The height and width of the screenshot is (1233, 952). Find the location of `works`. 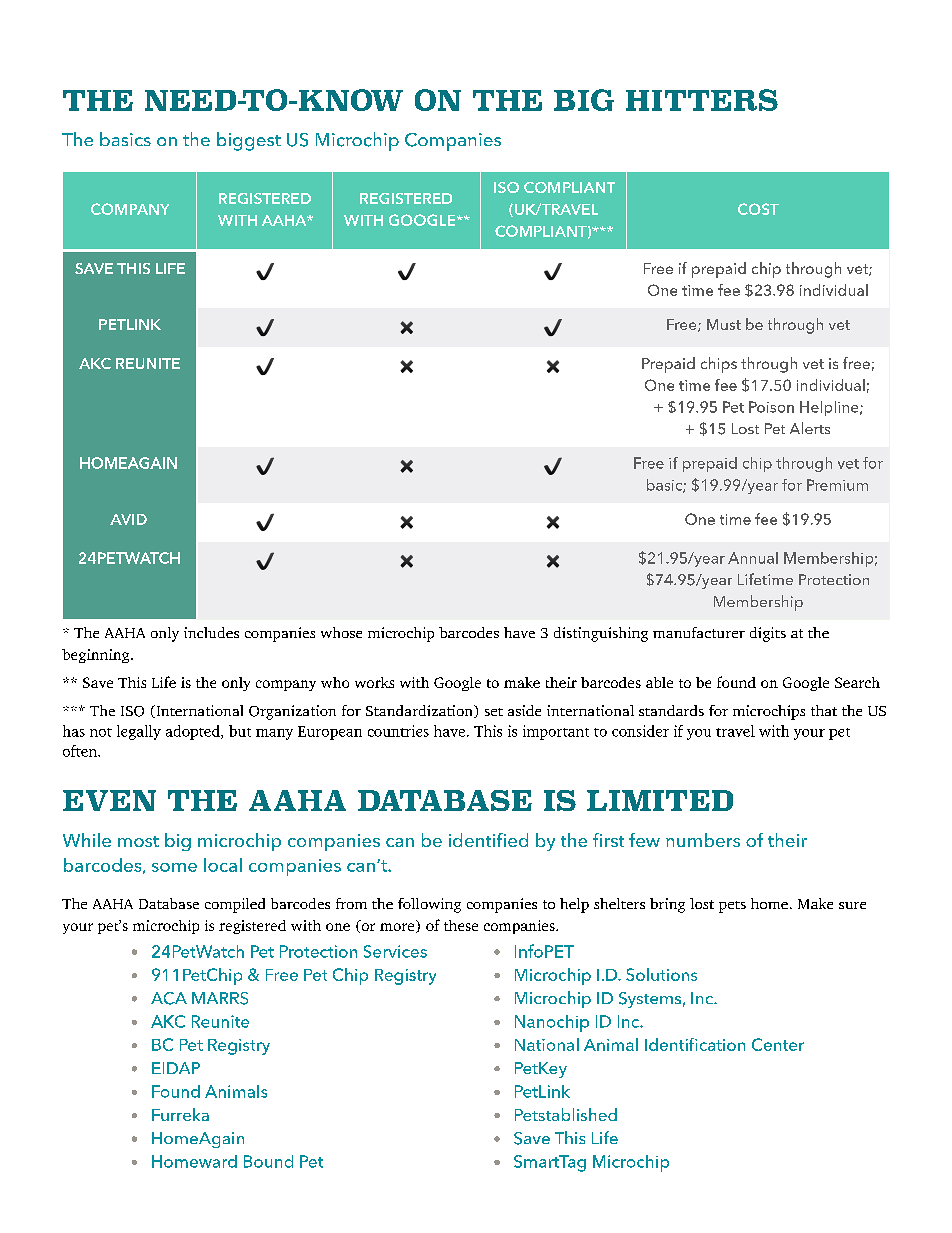

works is located at coordinates (374, 682).
